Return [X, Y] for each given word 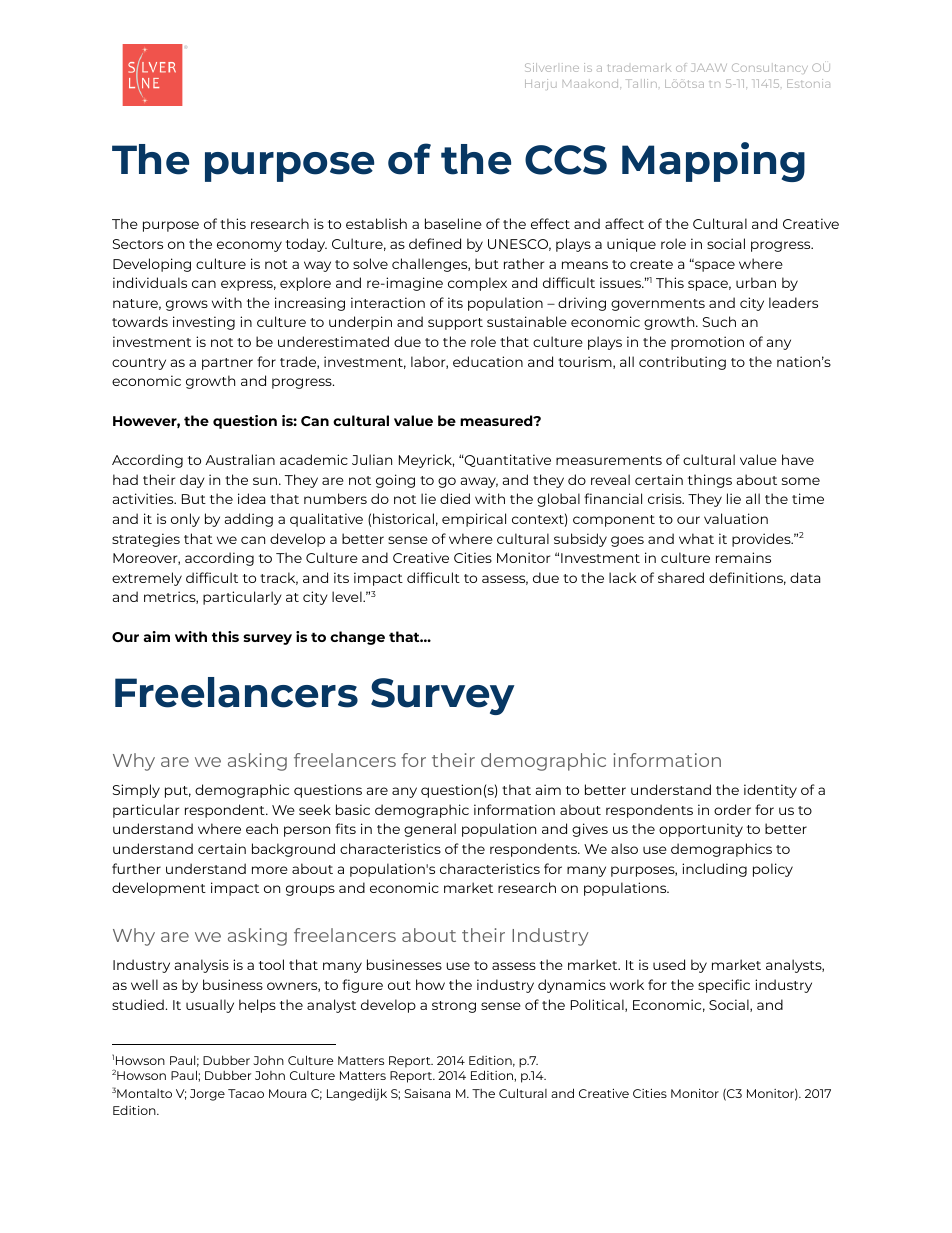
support [455, 324]
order [732, 809]
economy [249, 246]
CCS [566, 160]
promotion [707, 343]
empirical [474, 520]
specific [724, 986]
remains [743, 557]
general [430, 830]
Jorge [207, 1095]
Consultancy [770, 68]
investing [204, 323]
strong [454, 1007]
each [262, 828]
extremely [147, 579]
